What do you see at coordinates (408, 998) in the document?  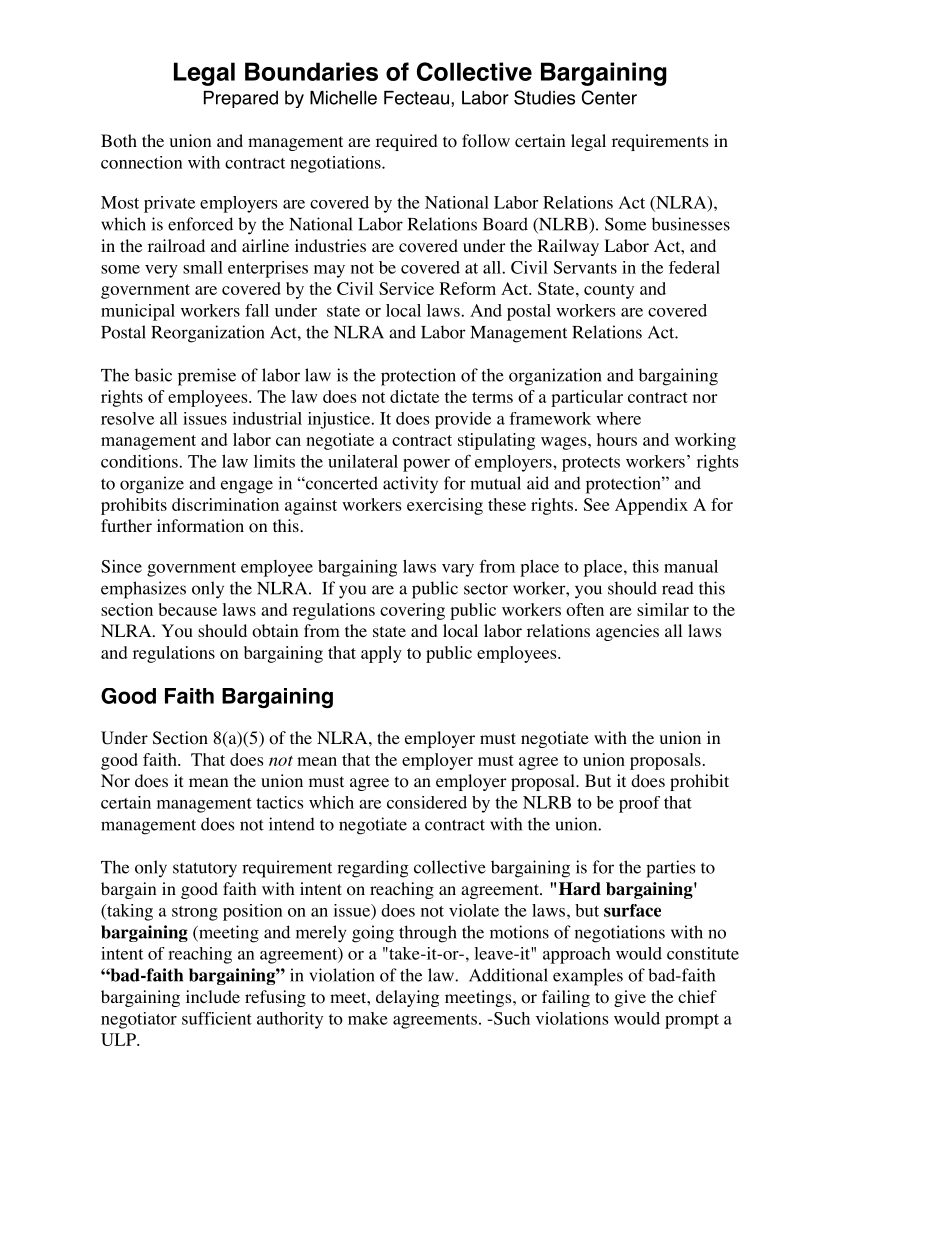 I see `delaying` at bounding box center [408, 998].
